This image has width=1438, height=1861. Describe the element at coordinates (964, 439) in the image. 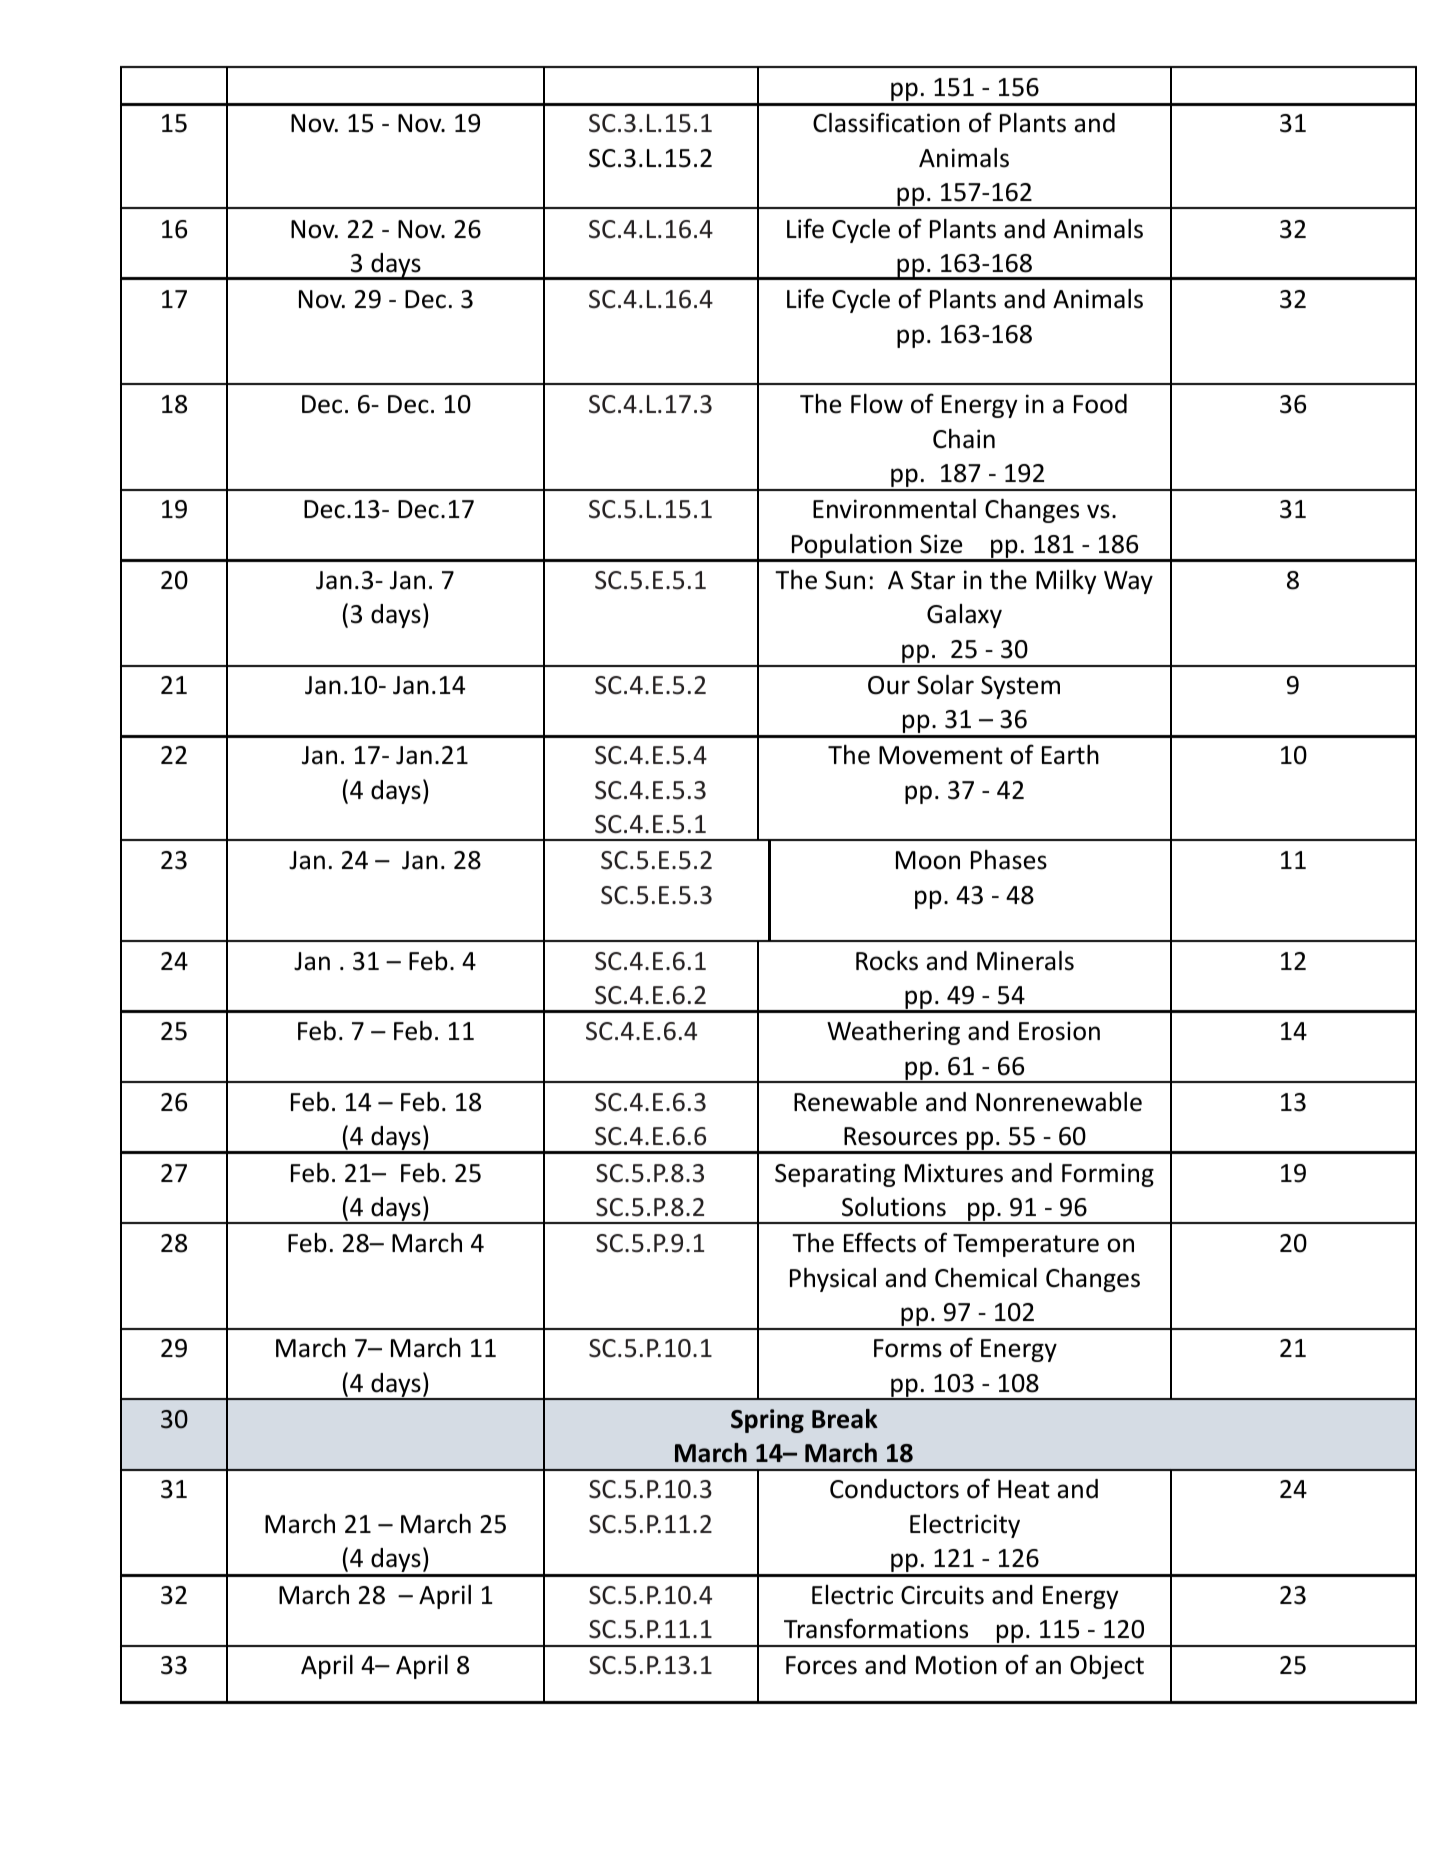

I see `Chain` at that location.
